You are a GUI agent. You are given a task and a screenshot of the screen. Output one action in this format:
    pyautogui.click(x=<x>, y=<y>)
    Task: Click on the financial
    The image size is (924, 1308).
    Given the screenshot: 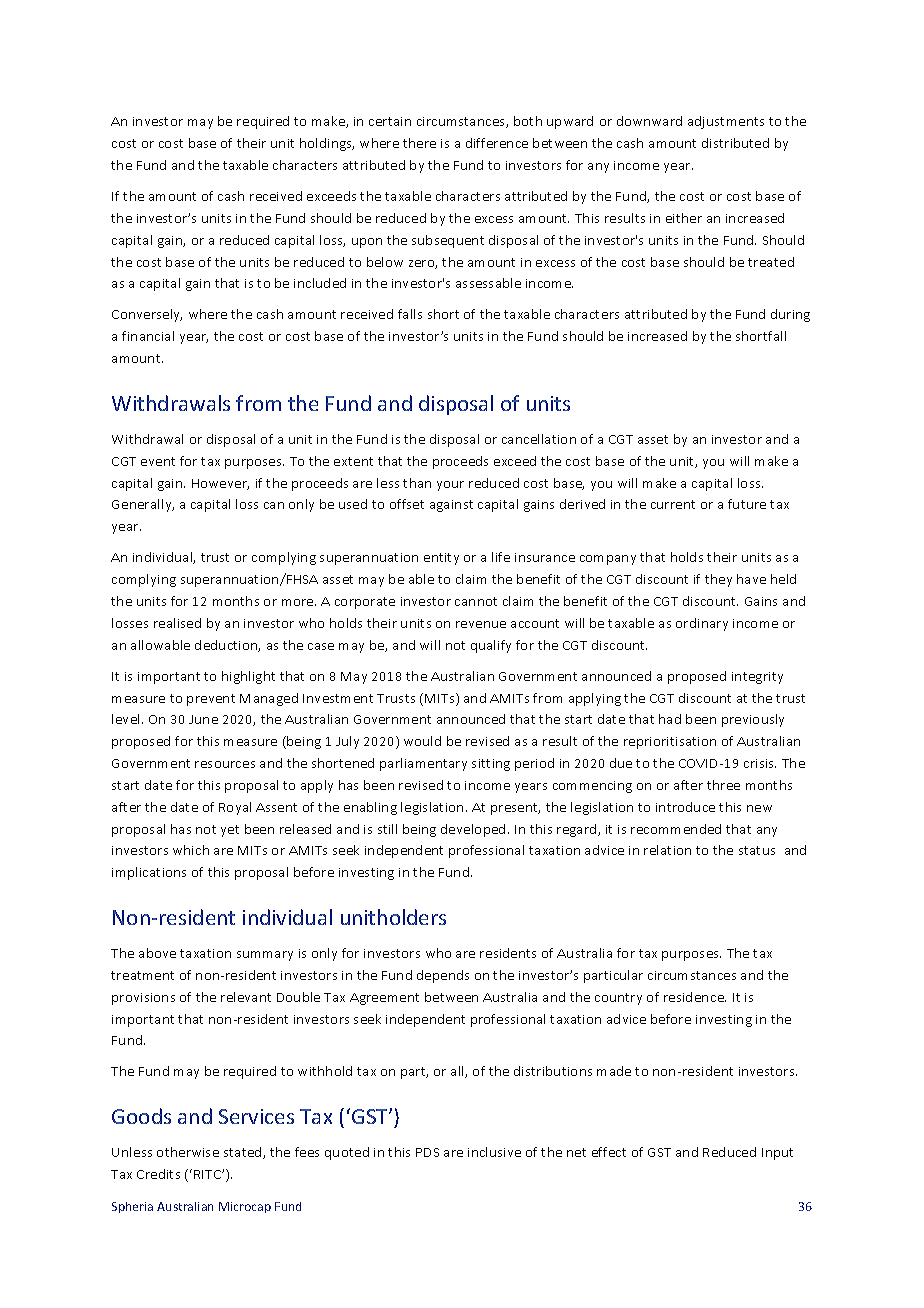 What is the action you would take?
    pyautogui.click(x=148, y=336)
